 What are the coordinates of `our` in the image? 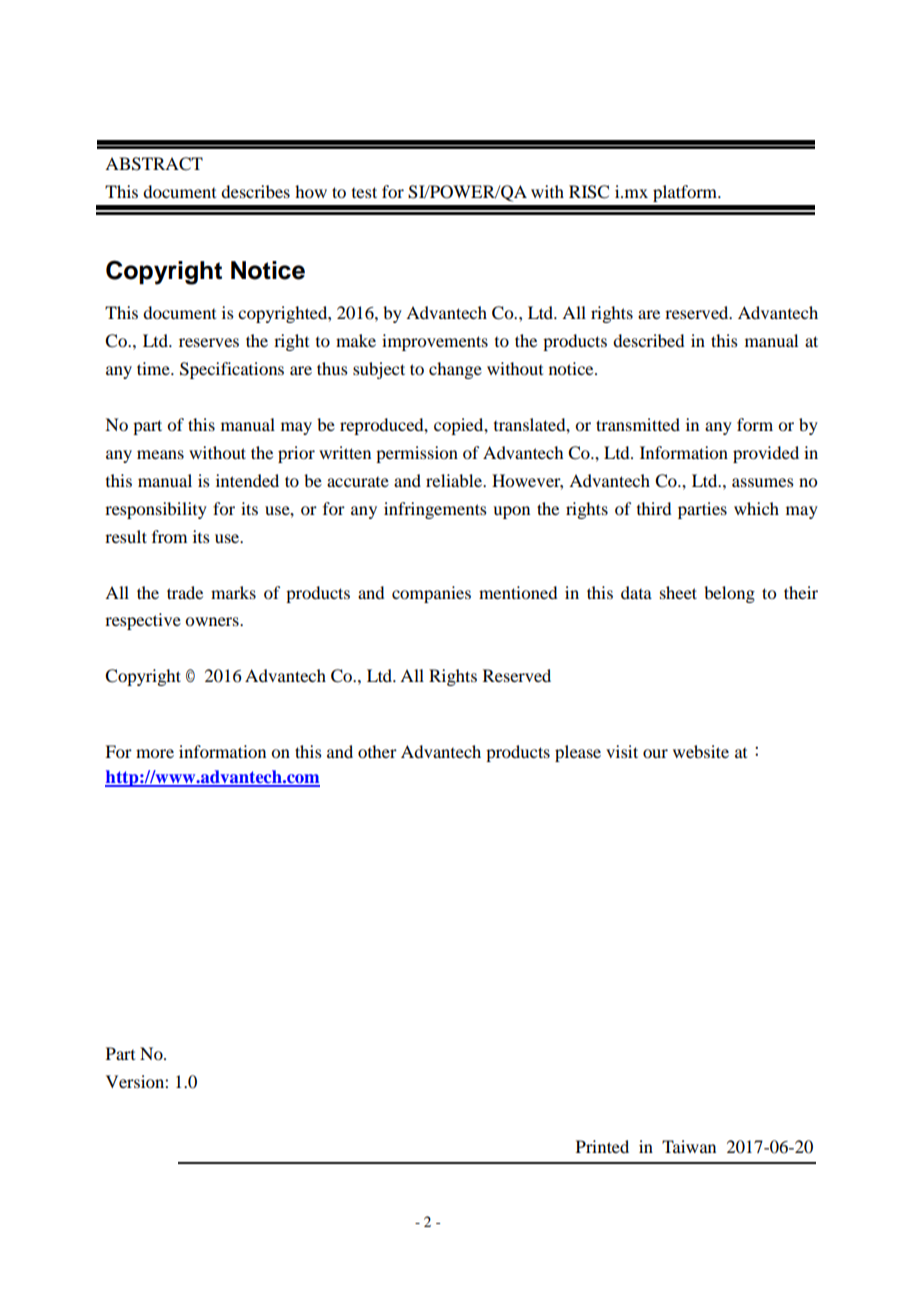 It's located at (655, 753).
